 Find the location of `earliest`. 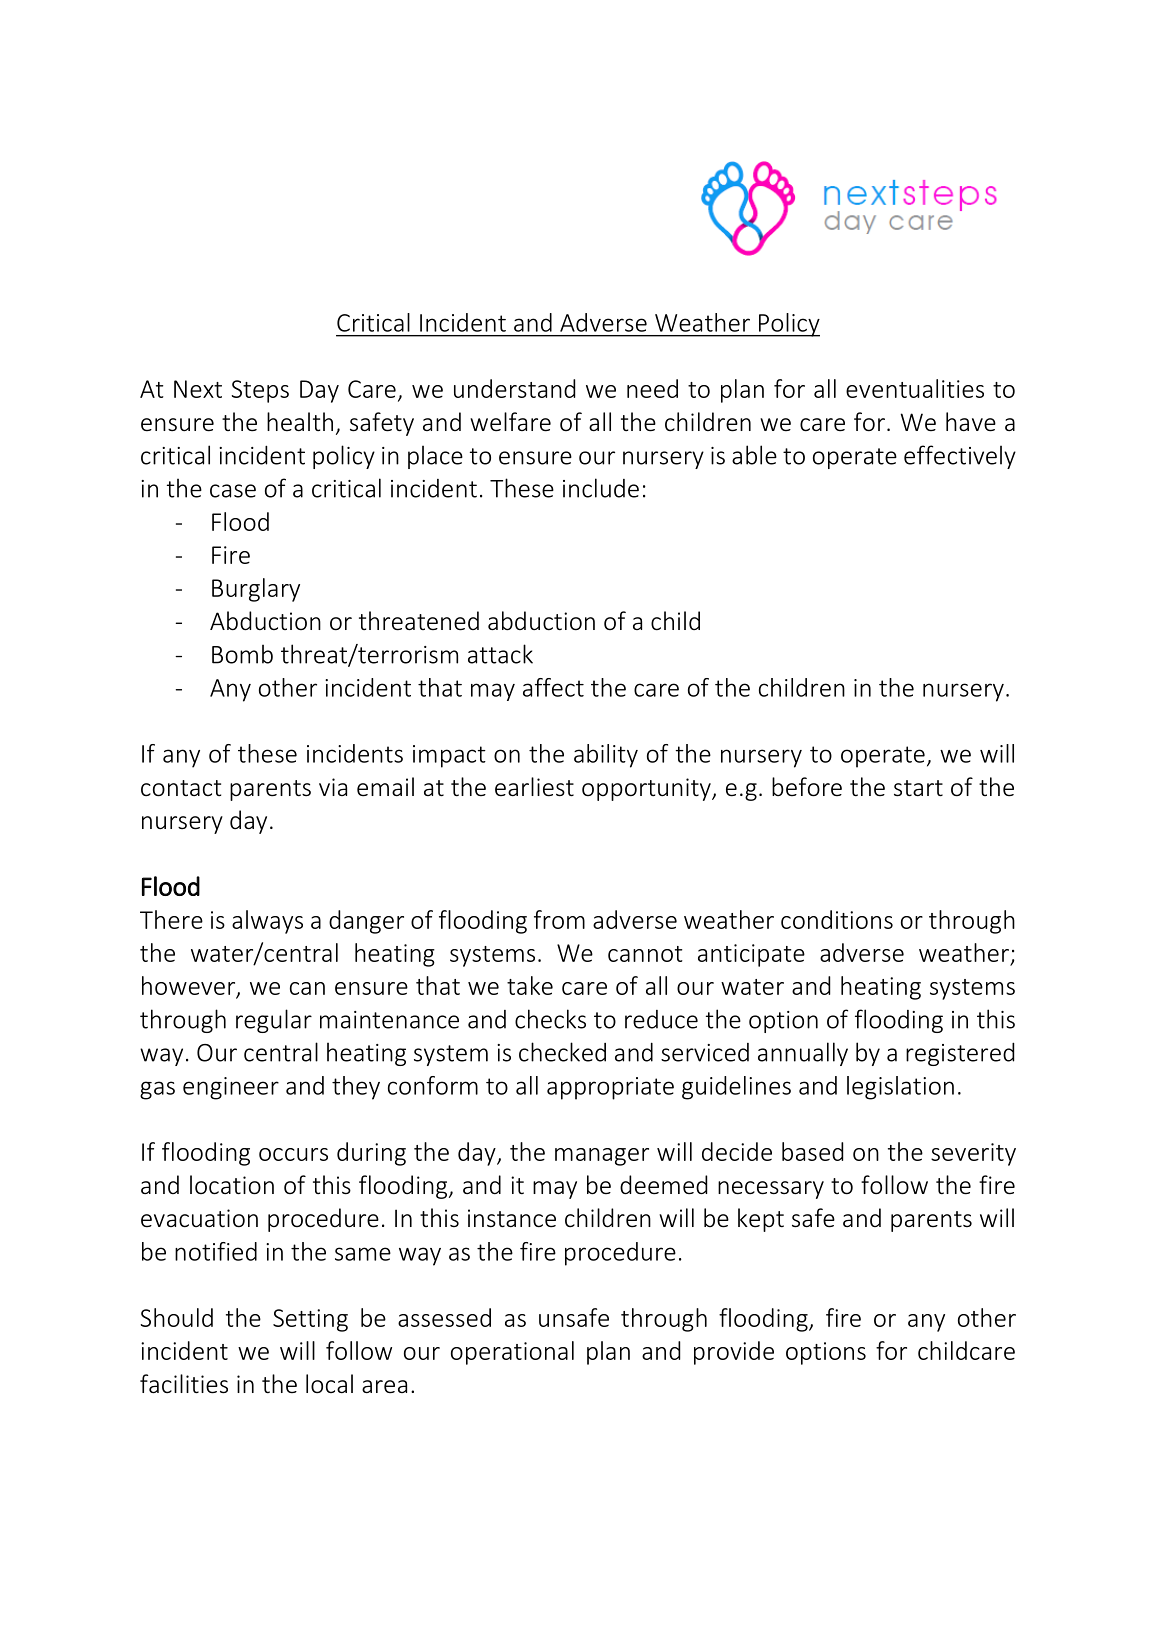

earliest is located at coordinates (534, 787).
